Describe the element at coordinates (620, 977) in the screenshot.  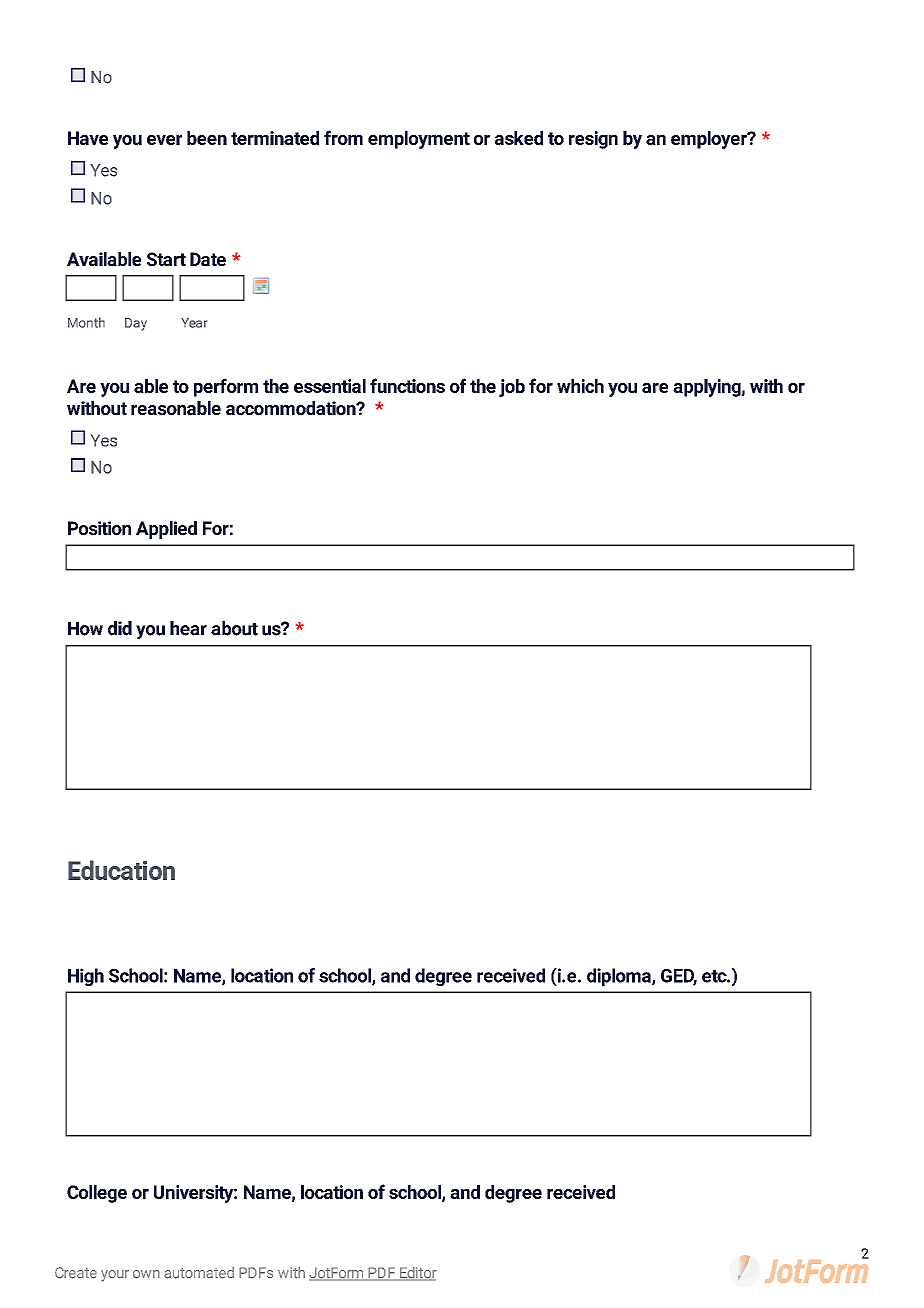
I see `diploma` at that location.
